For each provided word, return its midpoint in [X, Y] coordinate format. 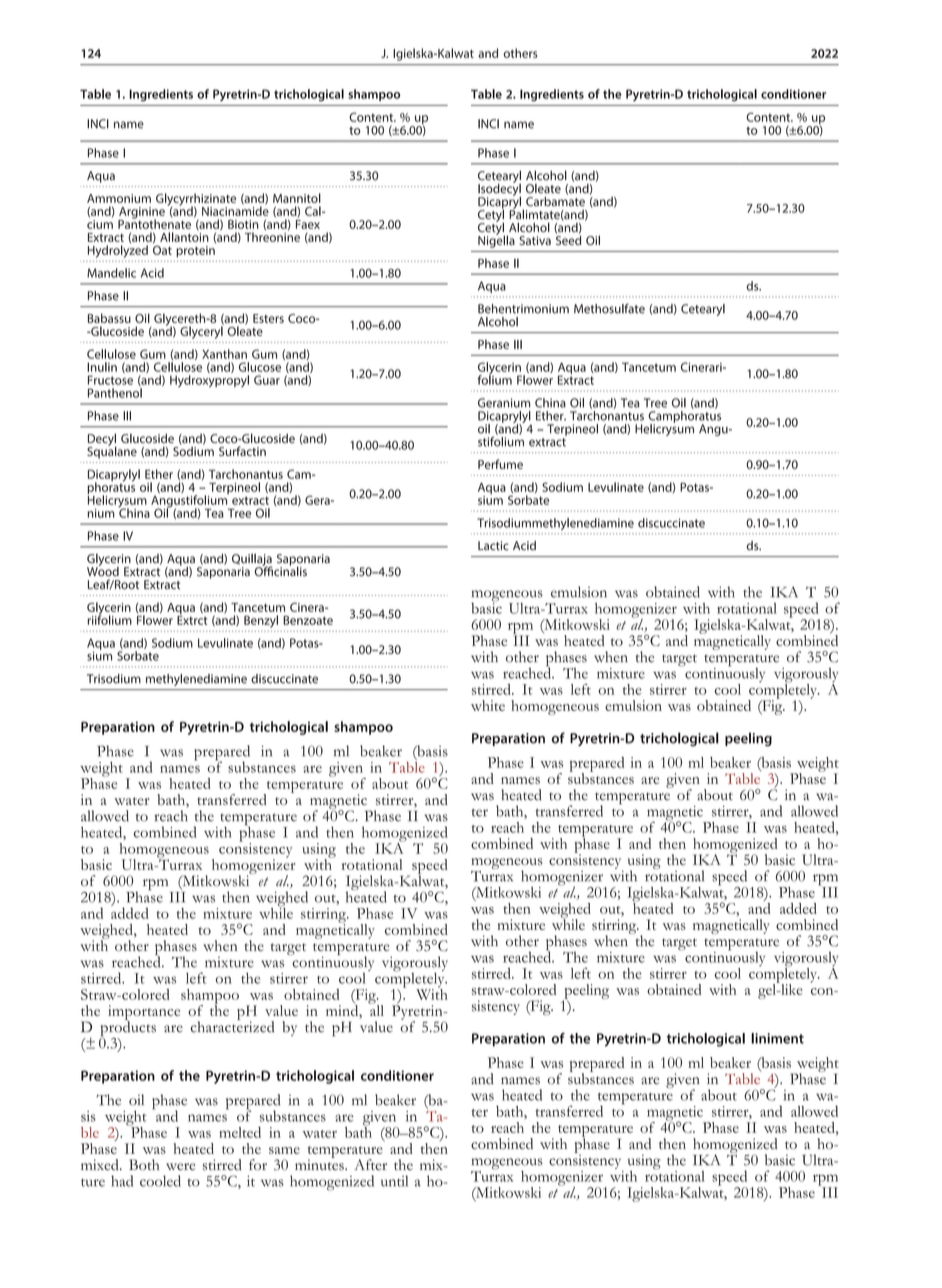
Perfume [500, 464]
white [488, 705]
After [370, 1164]
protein [195, 252]
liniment [777, 1038]
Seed [568, 239]
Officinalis [280, 570]
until [394, 1181]
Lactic [493, 546]
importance [144, 1013]
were [180, 1167]
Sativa [535, 240]
